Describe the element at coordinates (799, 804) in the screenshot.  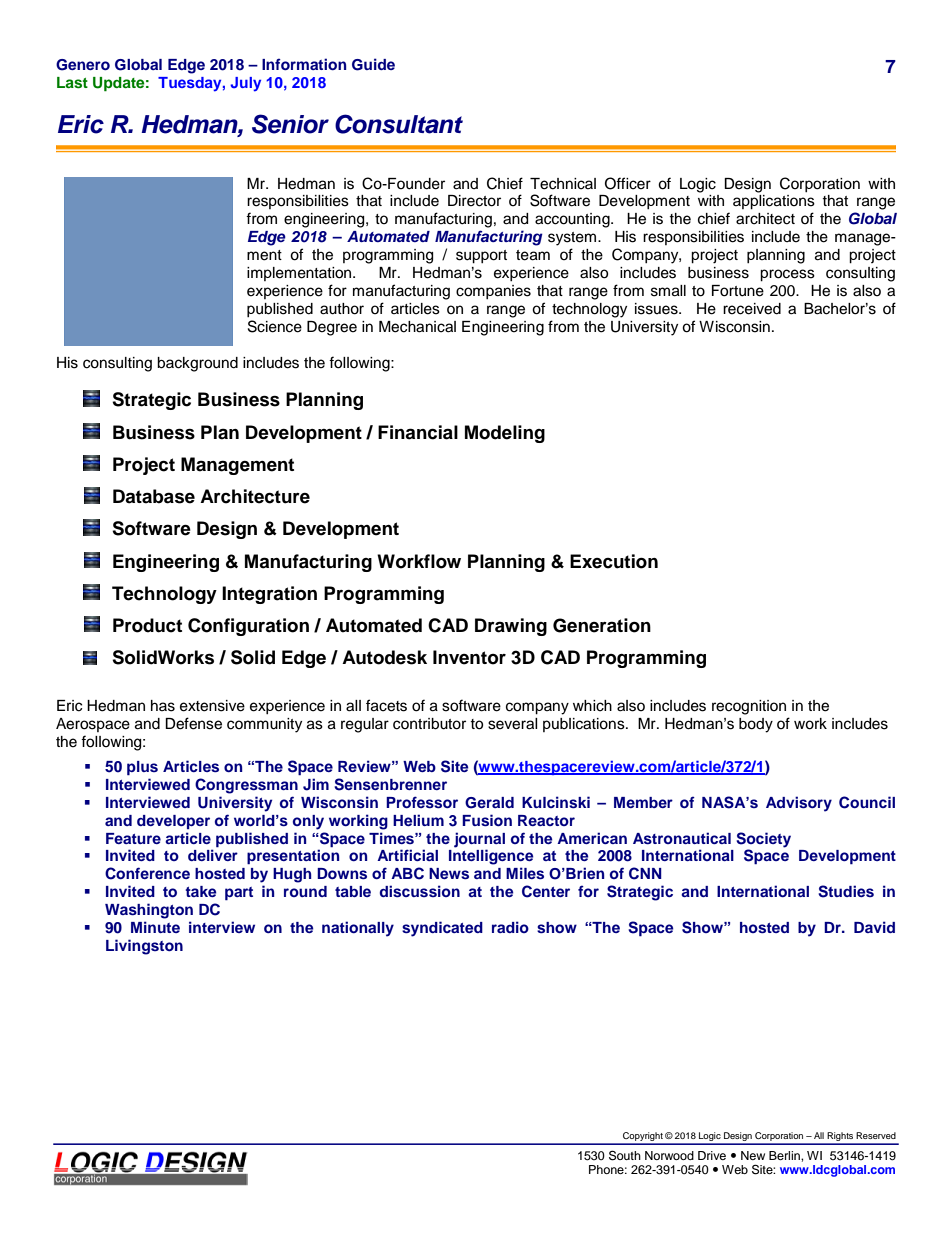
I see `Advisory` at that location.
